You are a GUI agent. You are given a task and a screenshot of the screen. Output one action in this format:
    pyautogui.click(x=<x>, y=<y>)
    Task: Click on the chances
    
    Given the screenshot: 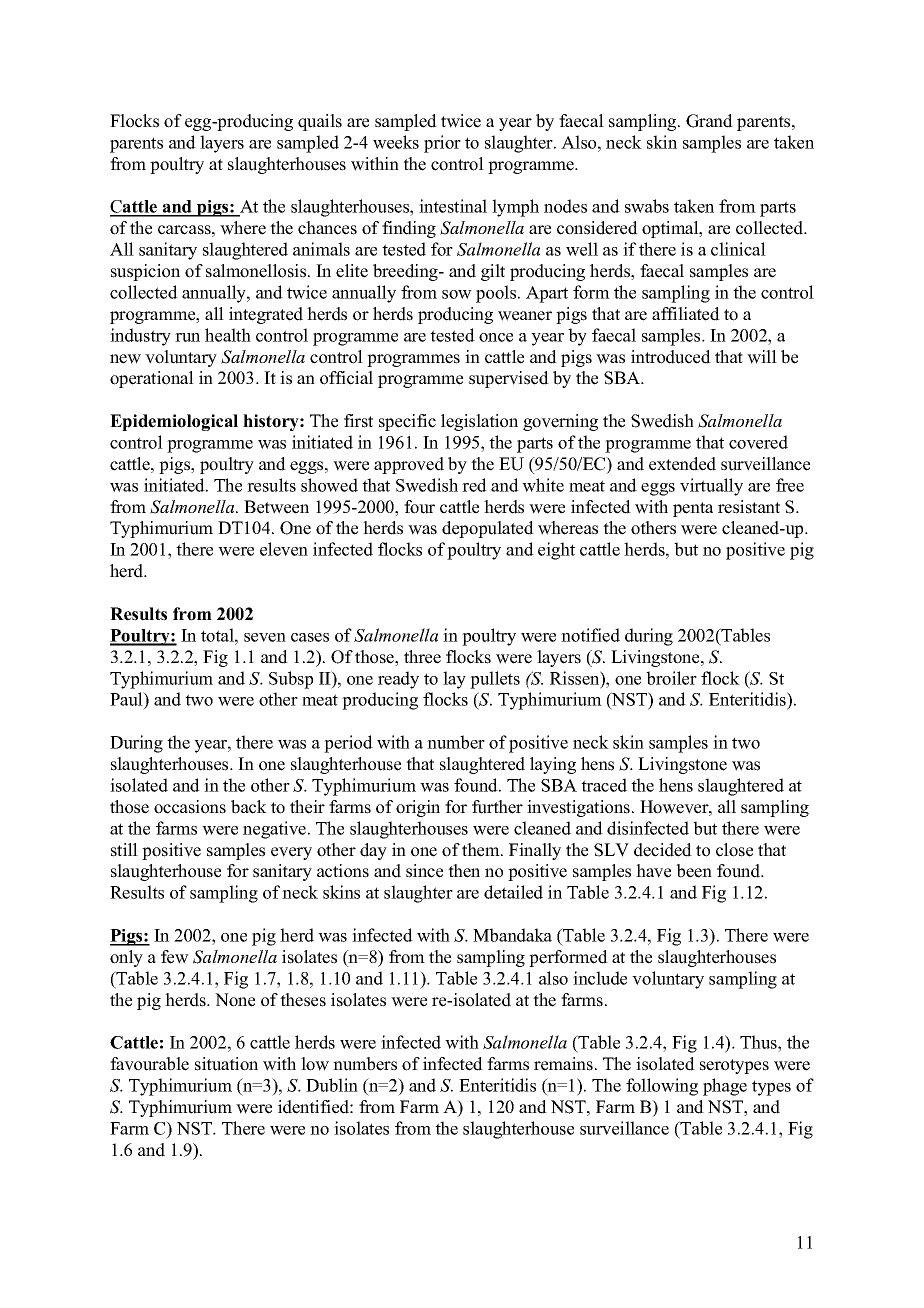 What is the action you would take?
    pyautogui.click(x=327, y=228)
